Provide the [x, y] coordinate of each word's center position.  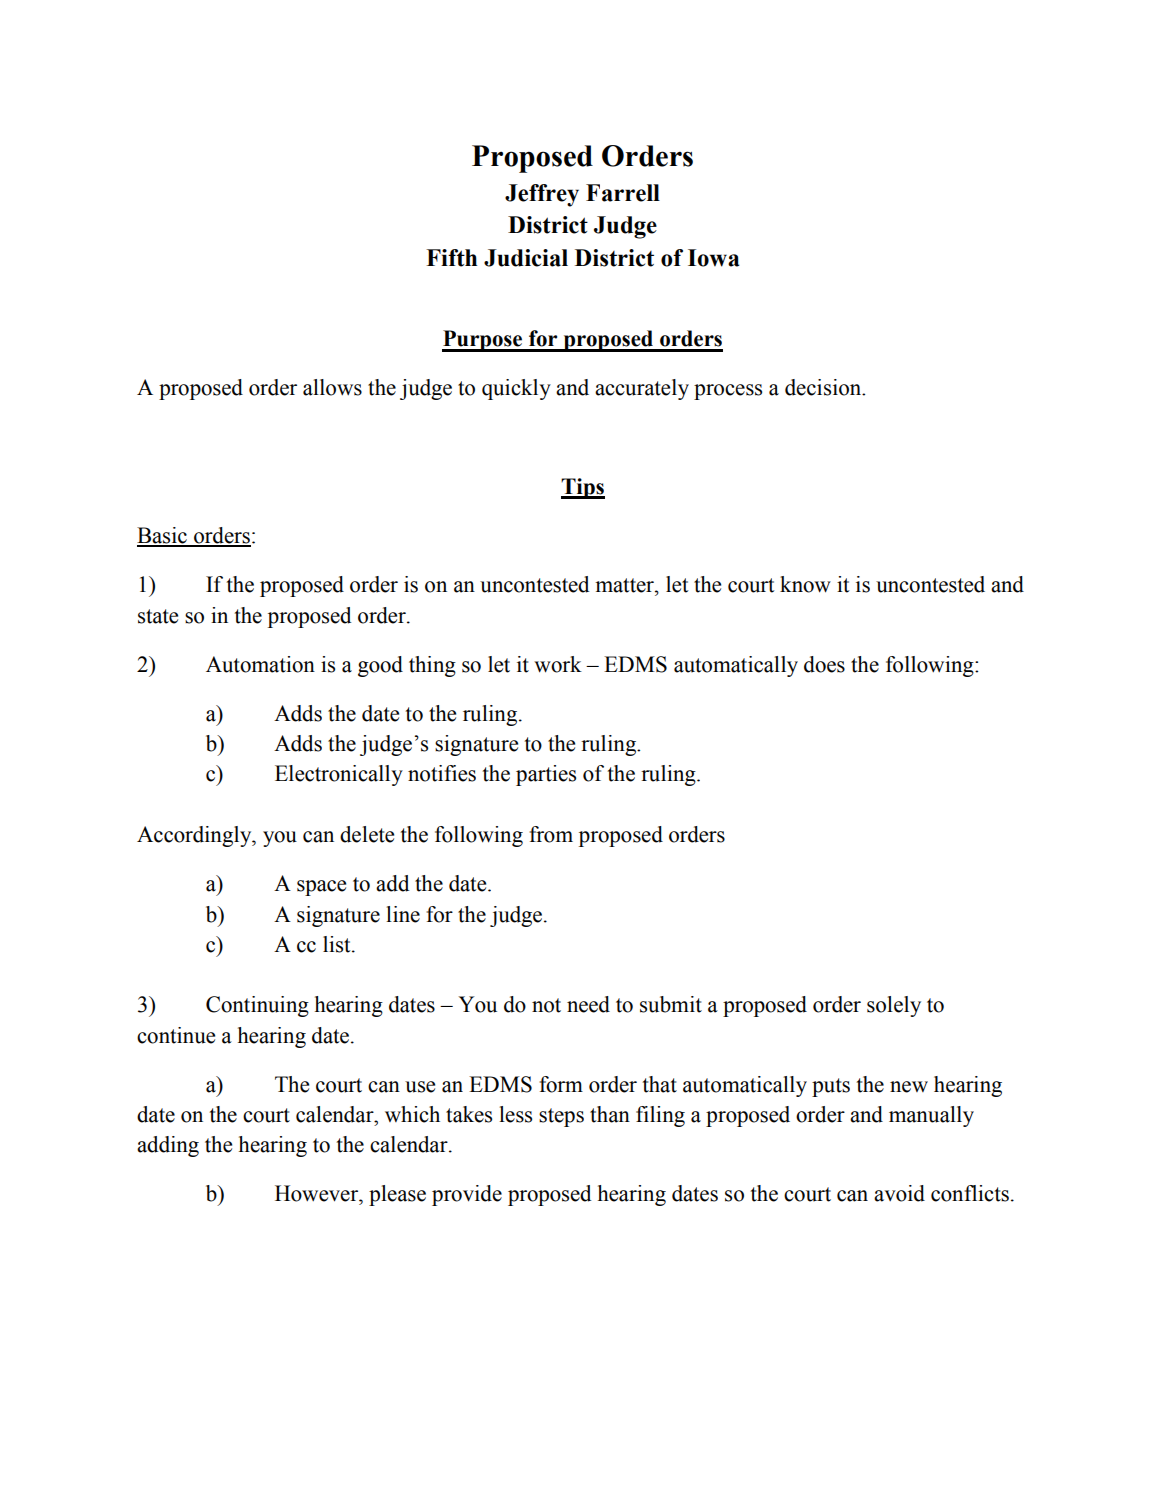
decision [824, 387]
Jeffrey [542, 195]
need [588, 1004]
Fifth [451, 258]
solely [894, 1006]
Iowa [713, 258]
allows [332, 387]
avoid [899, 1193]
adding [168, 1146]
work [558, 664]
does [824, 664]
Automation [260, 664]
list [338, 944]
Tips [583, 488]
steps [561, 1117]
